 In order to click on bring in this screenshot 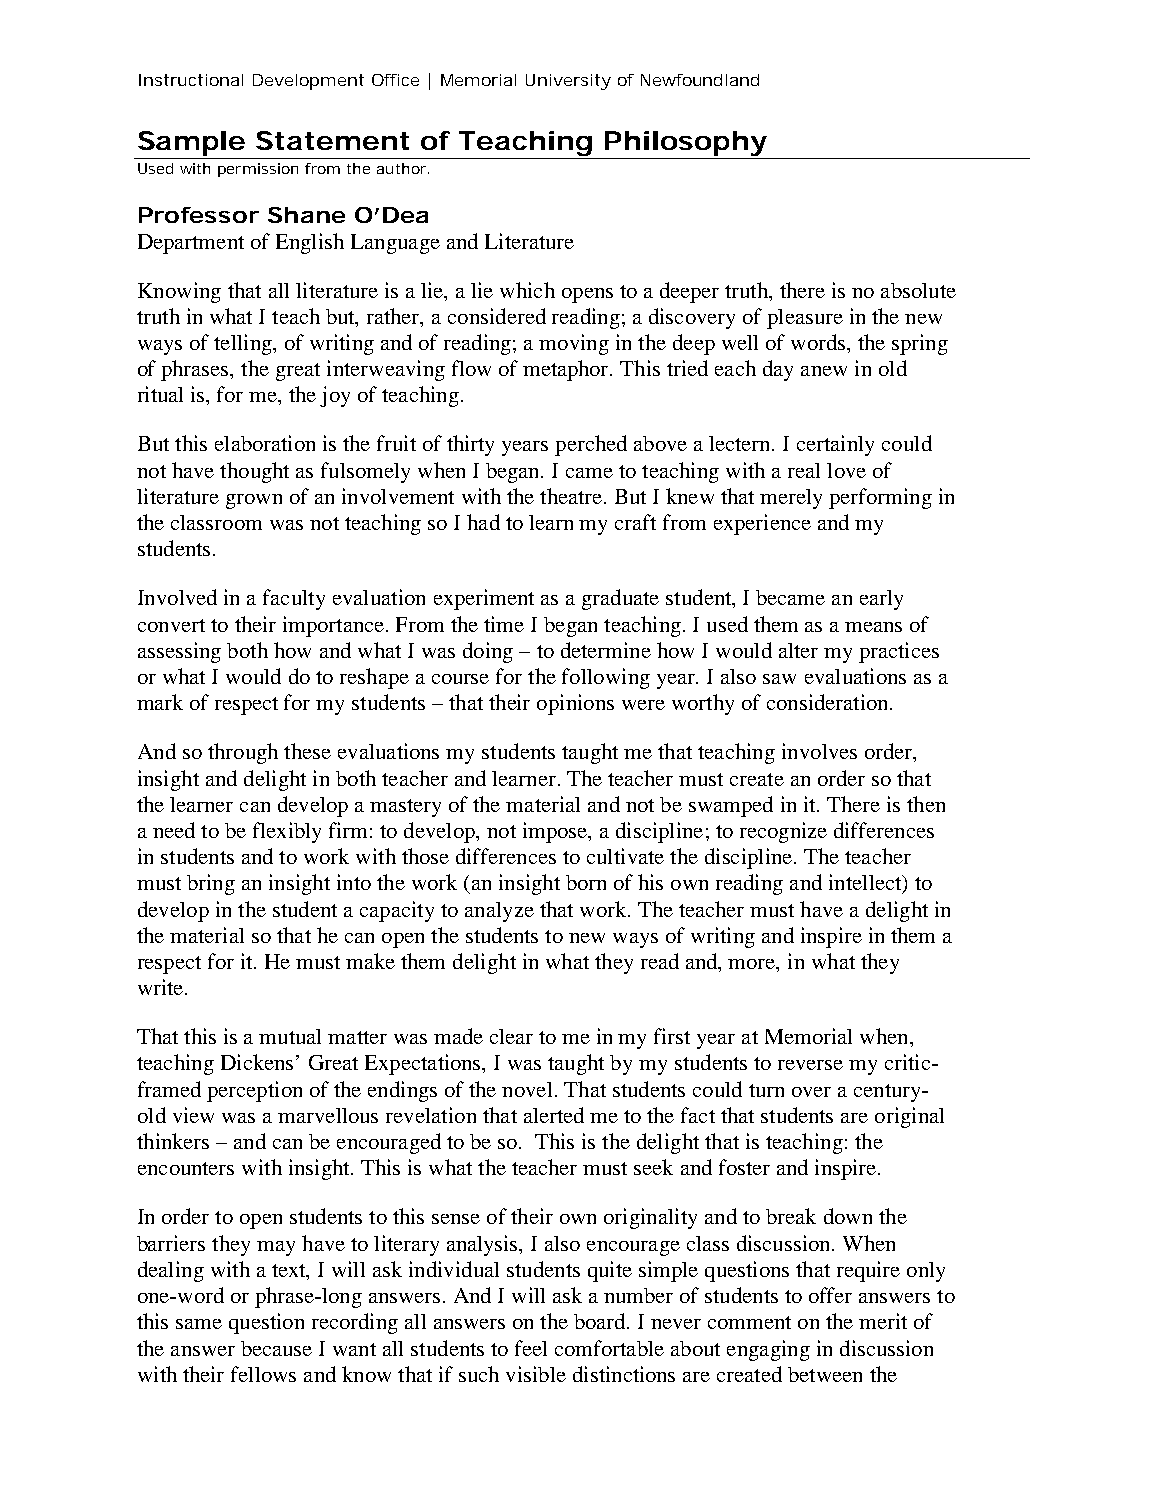, I will do `click(211, 884)`.
